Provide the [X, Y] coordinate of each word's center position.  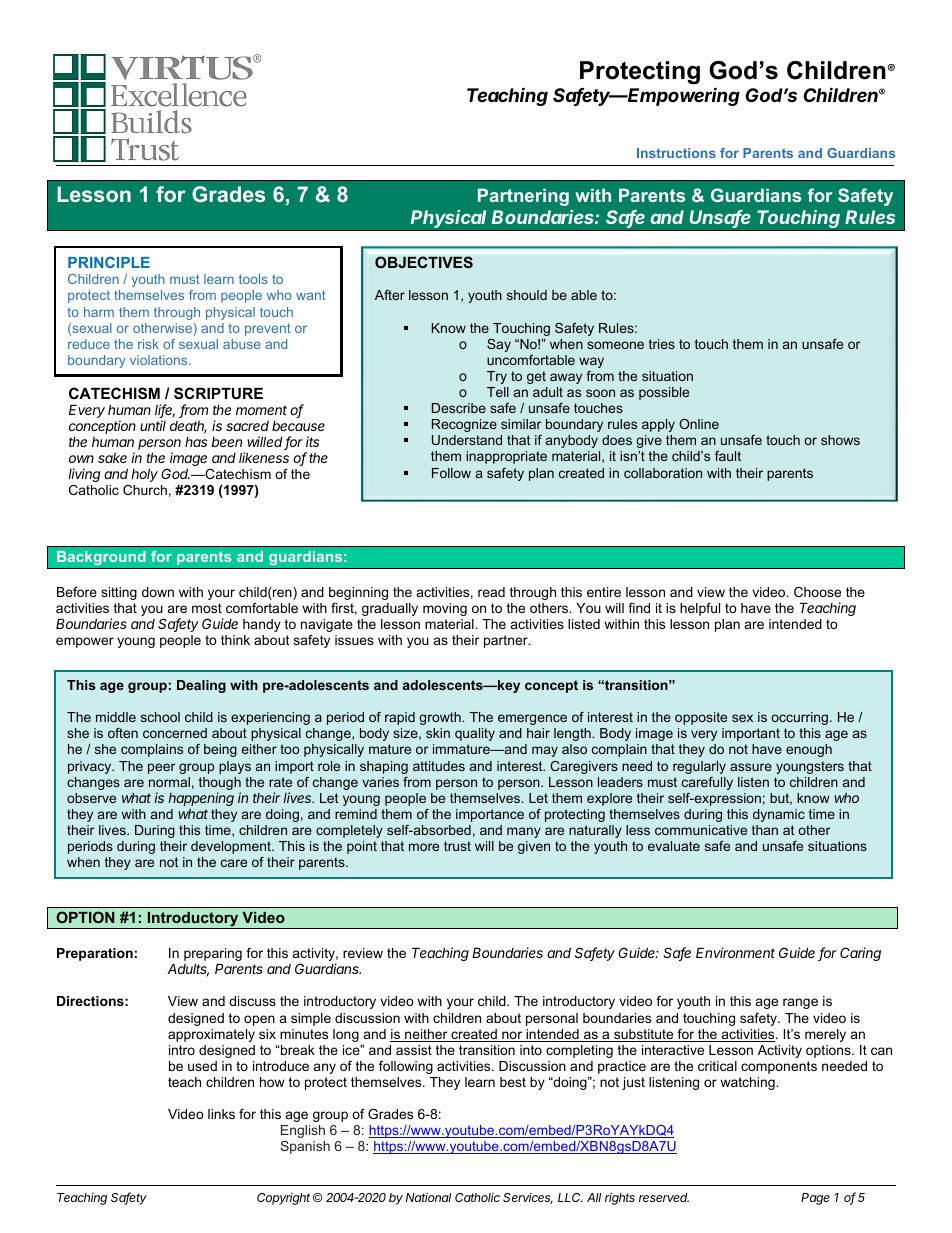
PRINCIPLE [109, 262]
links [221, 1114]
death [188, 427]
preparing [213, 956]
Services [528, 1198]
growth [441, 718]
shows [840, 440]
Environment [735, 952]
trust [457, 846]
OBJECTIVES [424, 262]
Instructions [676, 153]
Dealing [201, 686]
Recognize [464, 425]
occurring [801, 718]
